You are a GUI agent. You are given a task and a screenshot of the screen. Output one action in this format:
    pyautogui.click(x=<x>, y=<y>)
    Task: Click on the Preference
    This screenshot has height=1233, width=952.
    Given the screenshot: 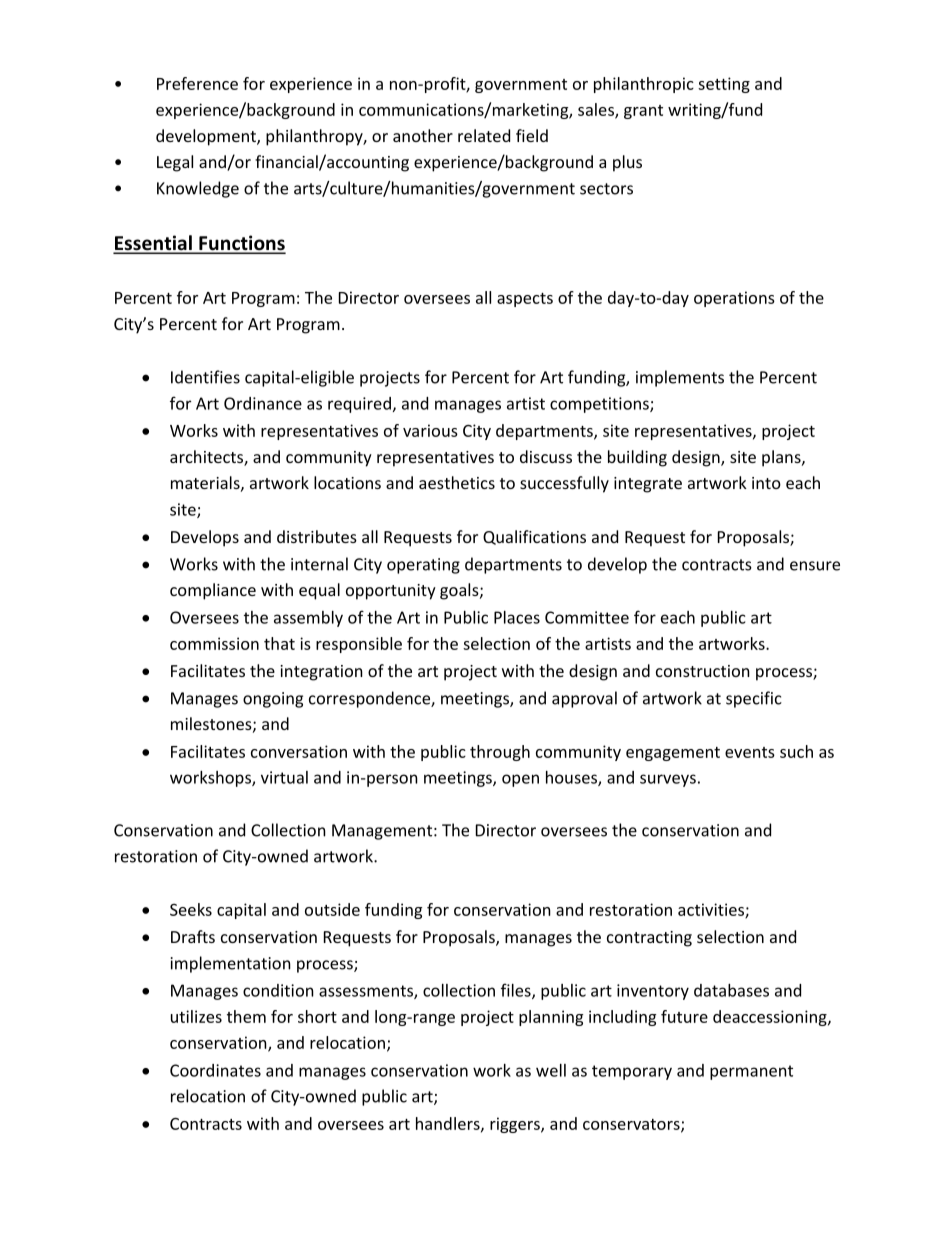 What is the action you would take?
    pyautogui.click(x=197, y=83)
